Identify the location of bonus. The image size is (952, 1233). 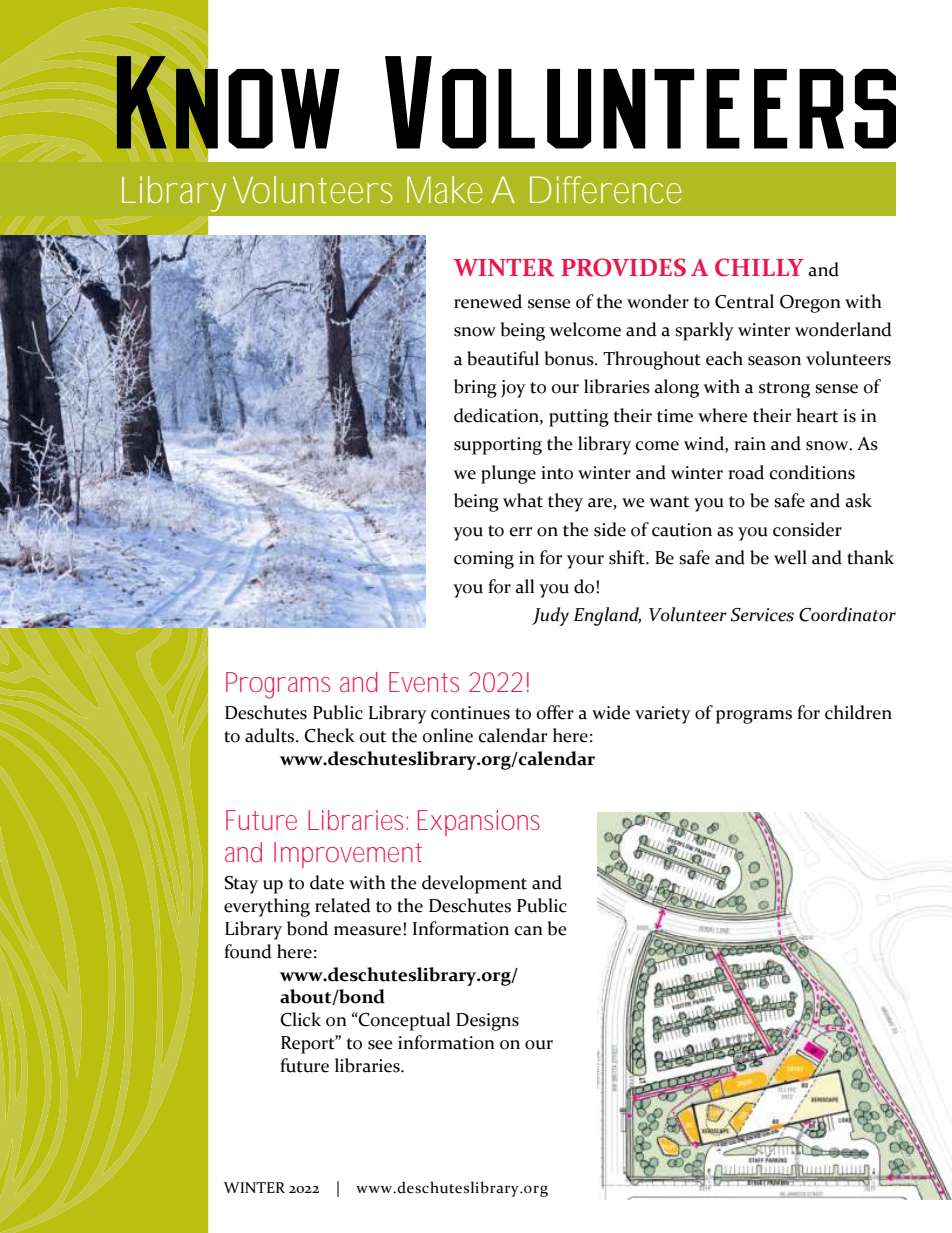
(570, 358).
